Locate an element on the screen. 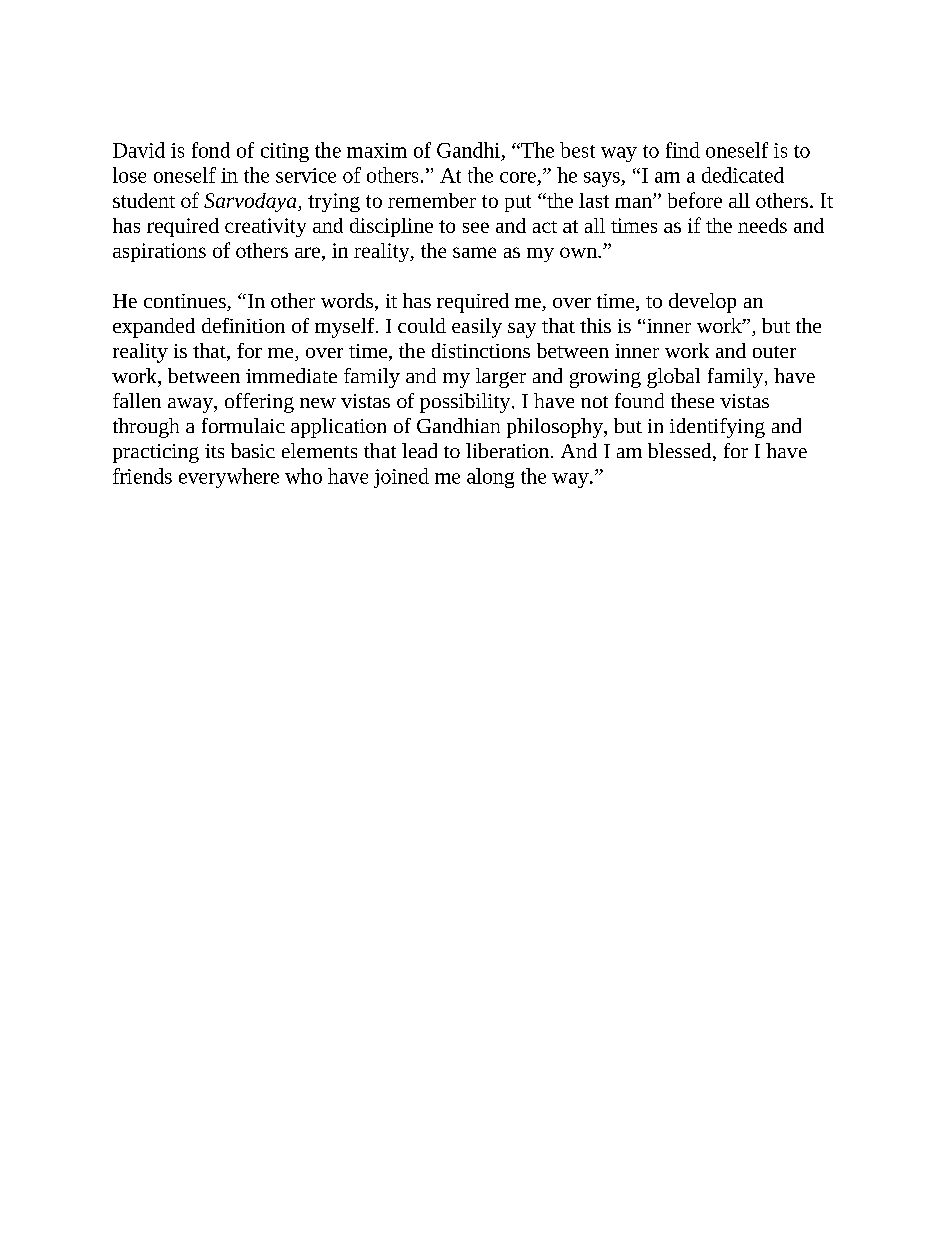 The height and width of the screenshot is (1233, 952). develop is located at coordinates (702, 303).
